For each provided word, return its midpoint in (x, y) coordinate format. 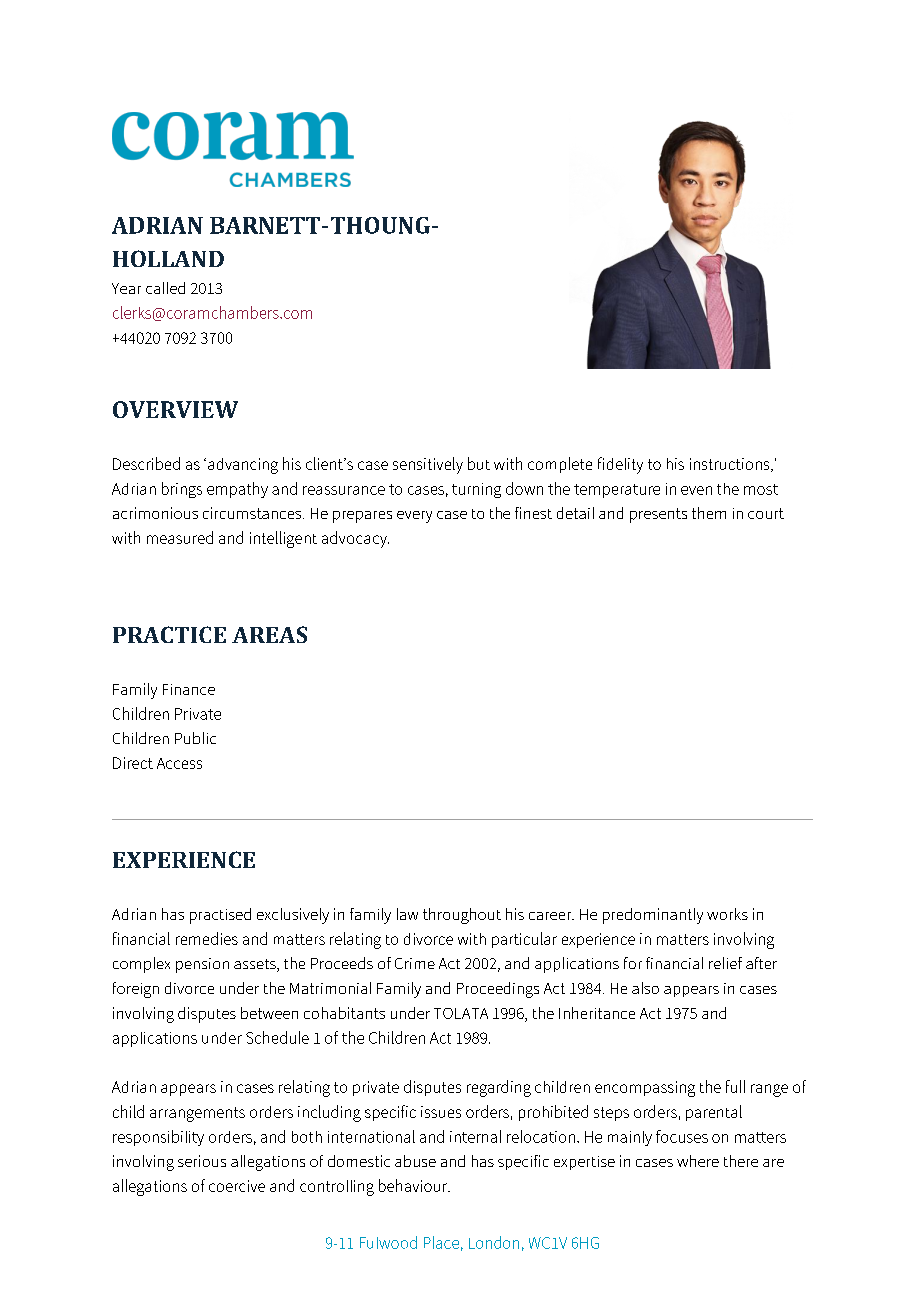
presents (658, 515)
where (698, 1161)
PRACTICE (169, 634)
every (414, 517)
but (479, 463)
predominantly (653, 916)
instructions (731, 465)
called (165, 288)
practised (220, 916)
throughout (462, 916)
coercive (237, 1186)
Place (441, 1242)
